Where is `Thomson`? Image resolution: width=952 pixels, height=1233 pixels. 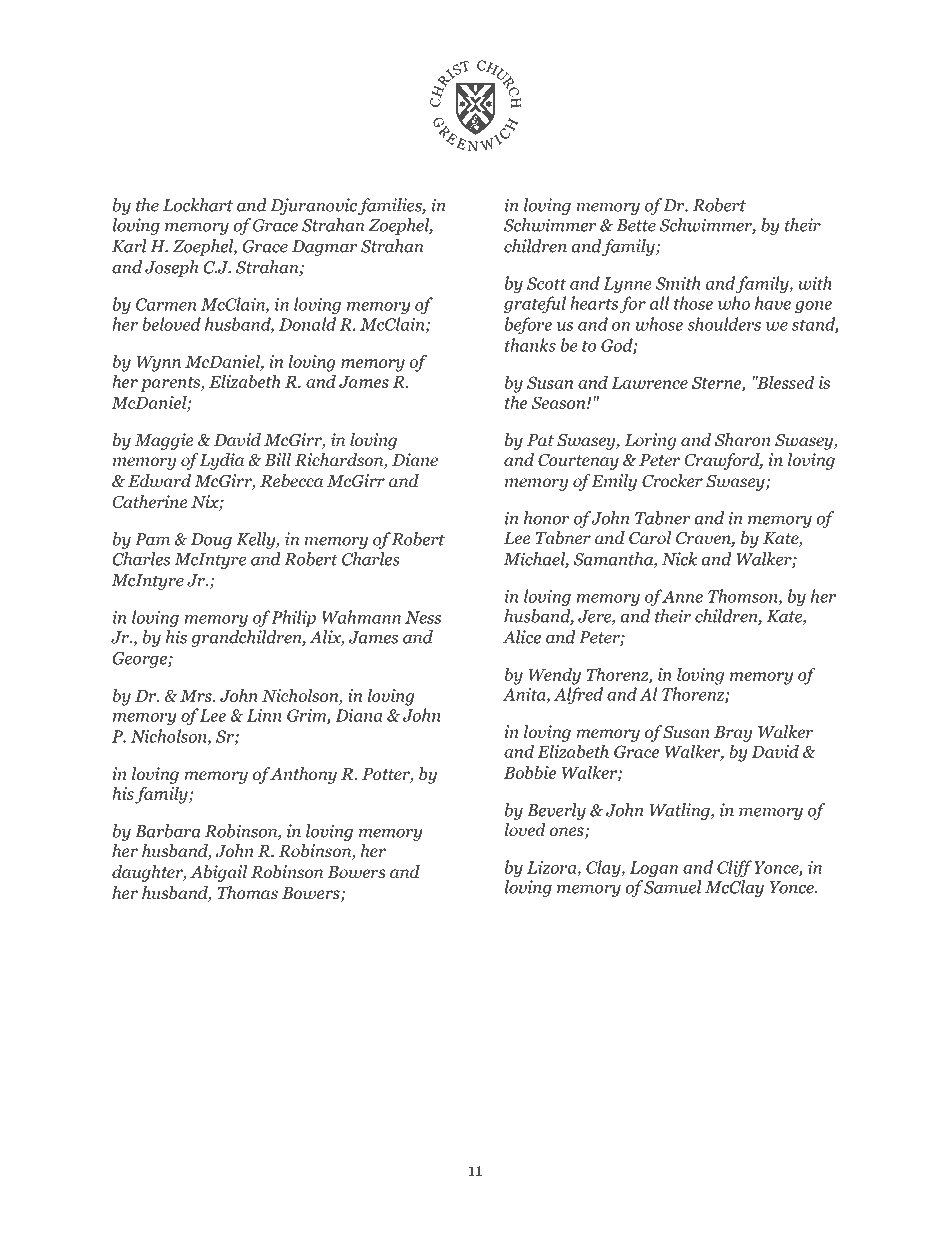 Thomson is located at coordinates (744, 597).
